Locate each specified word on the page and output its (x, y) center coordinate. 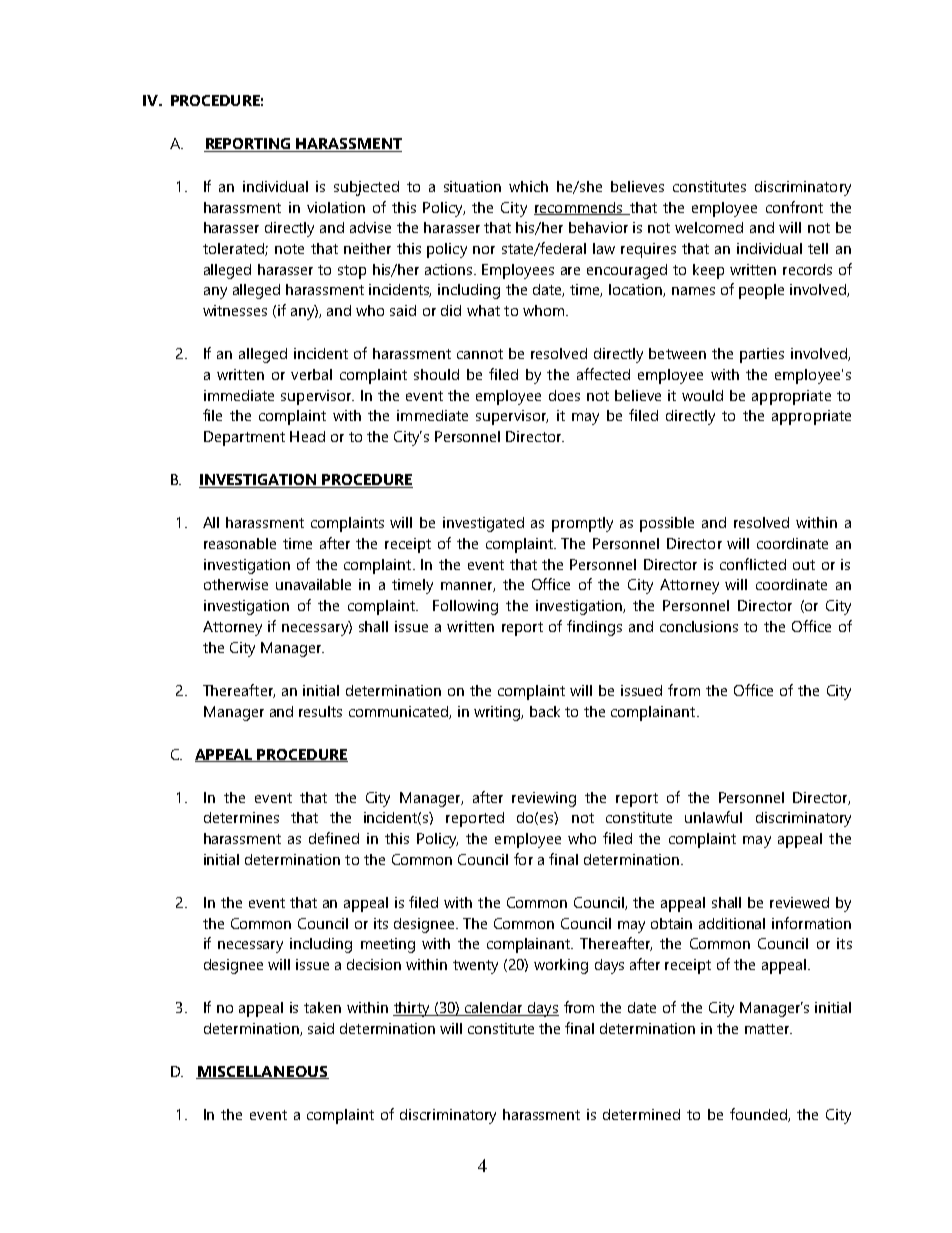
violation (336, 207)
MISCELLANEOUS (262, 1072)
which (528, 186)
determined (641, 1114)
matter (768, 1029)
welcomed (709, 227)
